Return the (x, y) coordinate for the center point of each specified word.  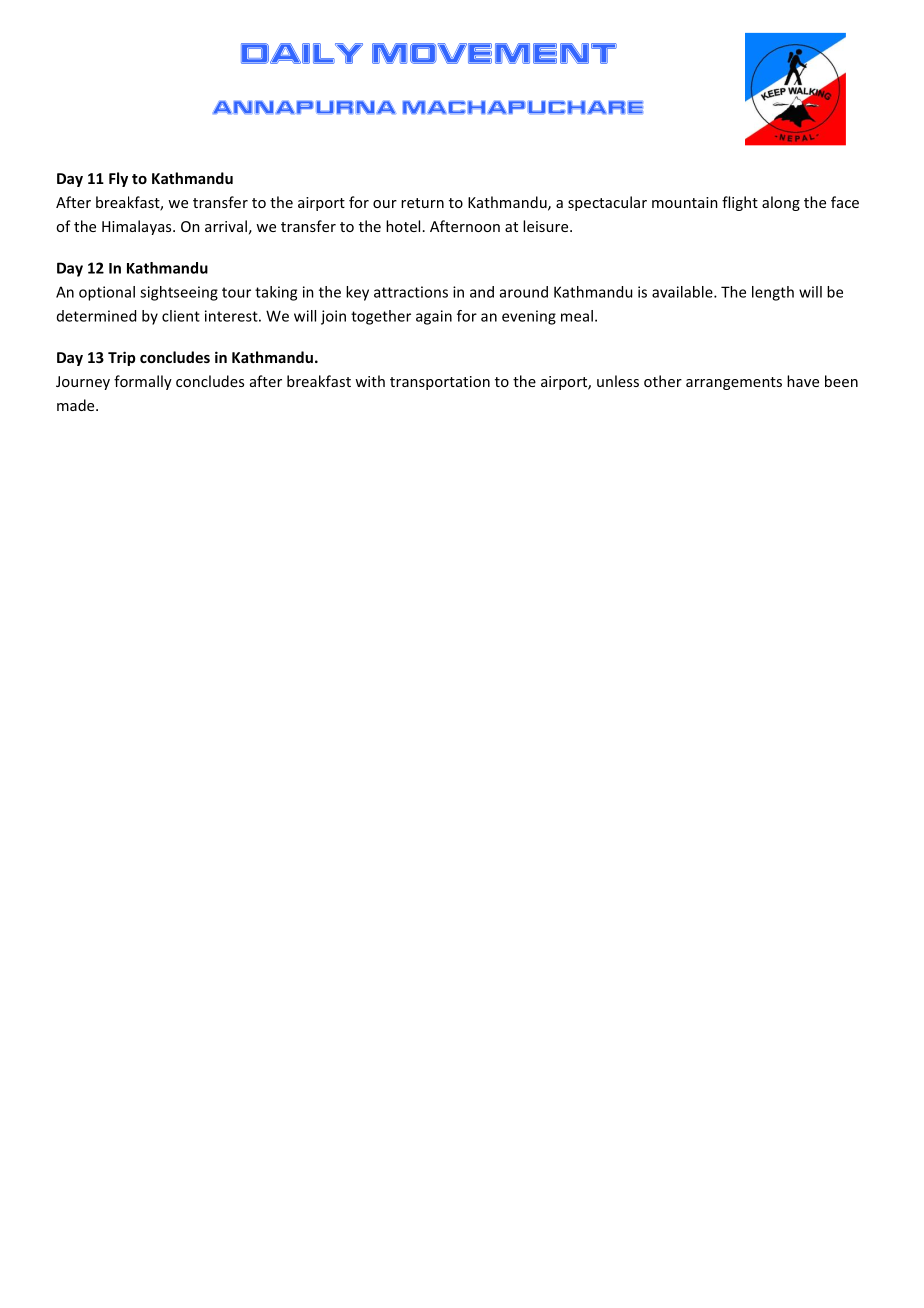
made (77, 405)
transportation (440, 383)
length (773, 293)
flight (740, 203)
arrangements (734, 383)
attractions (411, 292)
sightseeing (179, 293)
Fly (118, 179)
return (422, 203)
